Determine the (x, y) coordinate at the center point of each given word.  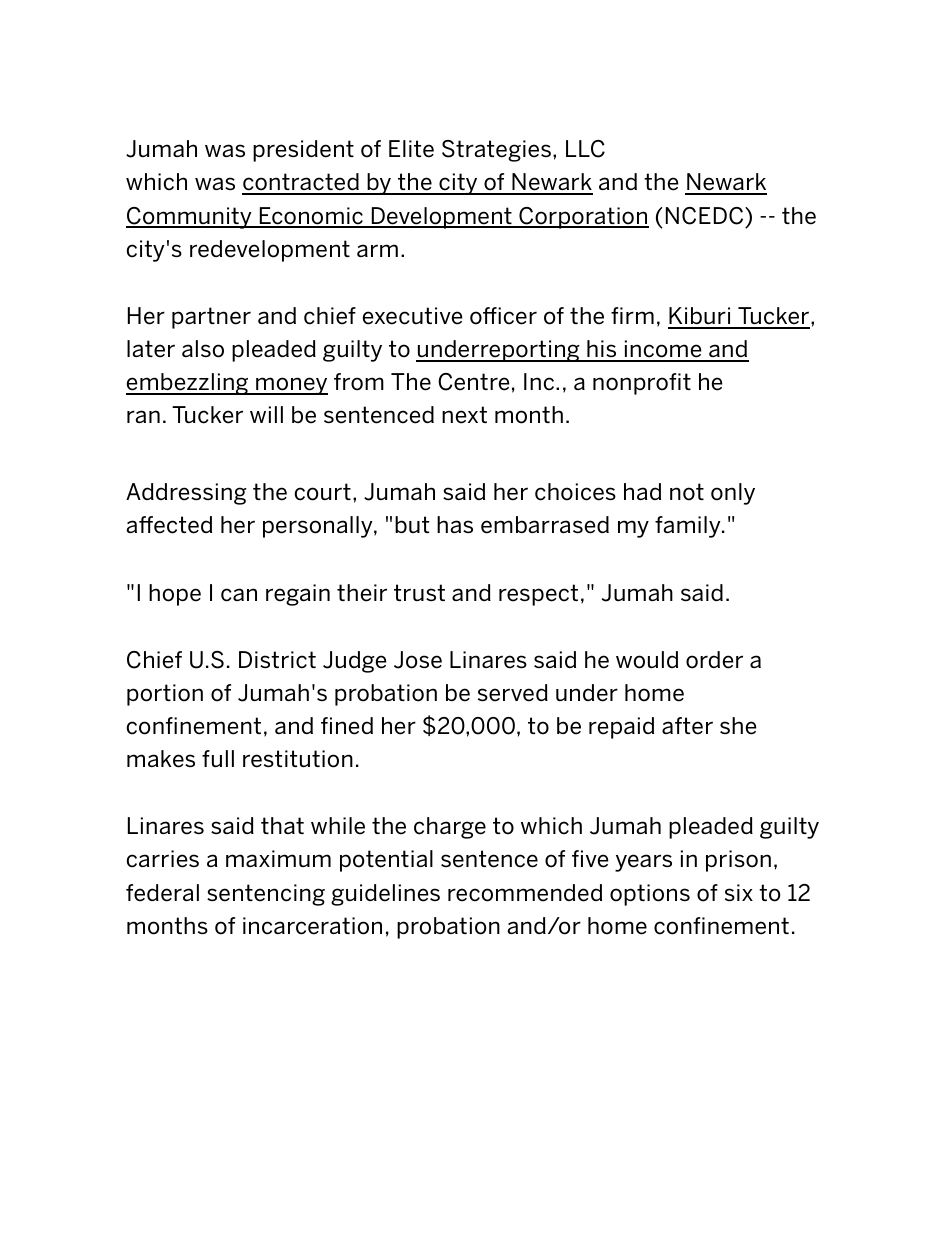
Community (190, 218)
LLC (585, 149)
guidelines (385, 895)
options (650, 895)
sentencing (266, 895)
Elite (411, 149)
